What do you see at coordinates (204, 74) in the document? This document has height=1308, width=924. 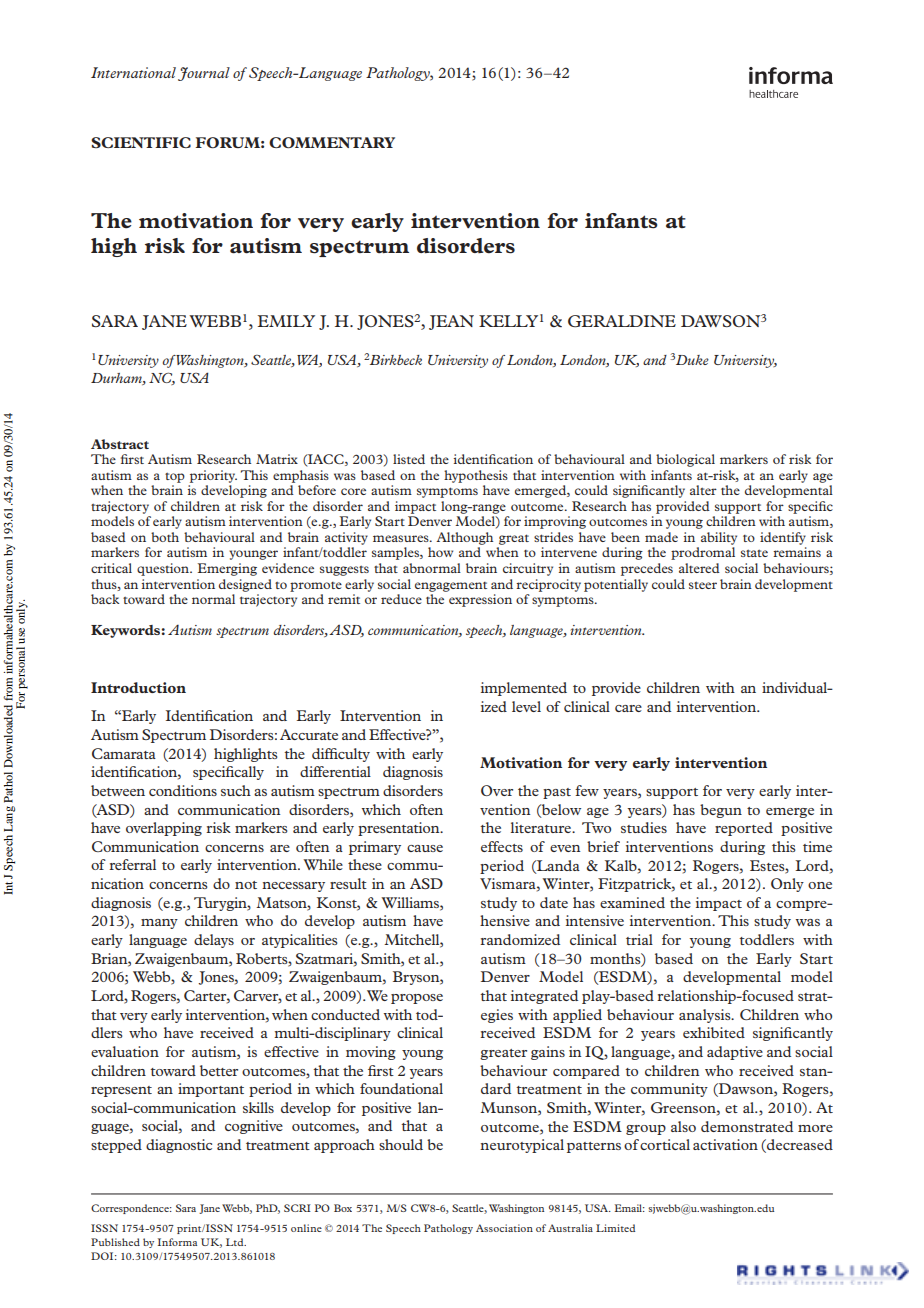 I see `Journal` at bounding box center [204, 74].
